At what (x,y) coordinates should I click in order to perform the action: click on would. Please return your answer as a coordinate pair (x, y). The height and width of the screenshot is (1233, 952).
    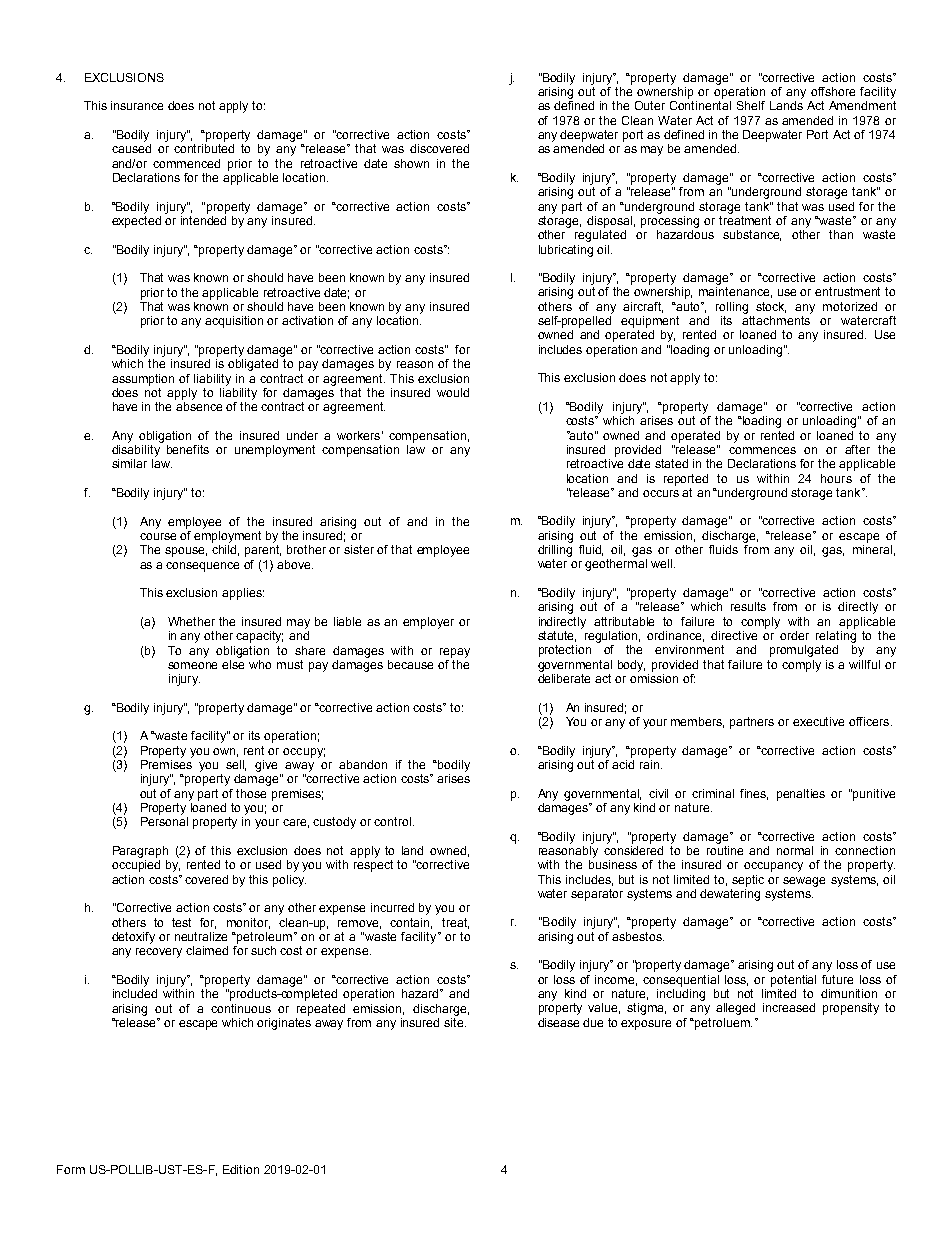
    Looking at the image, I should click on (453, 392).
